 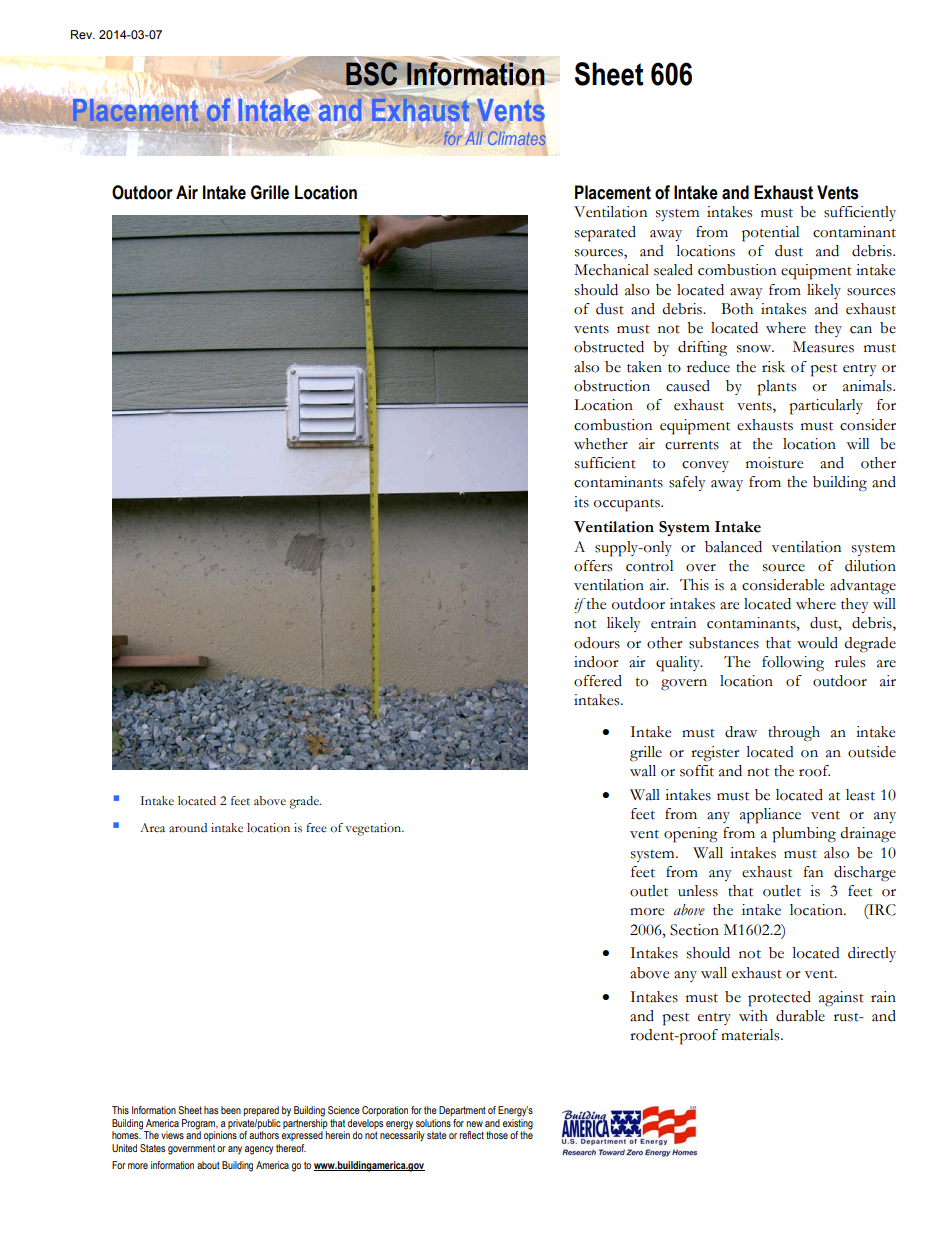 What do you see at coordinates (593, 566) in the screenshot?
I see `offers` at bounding box center [593, 566].
